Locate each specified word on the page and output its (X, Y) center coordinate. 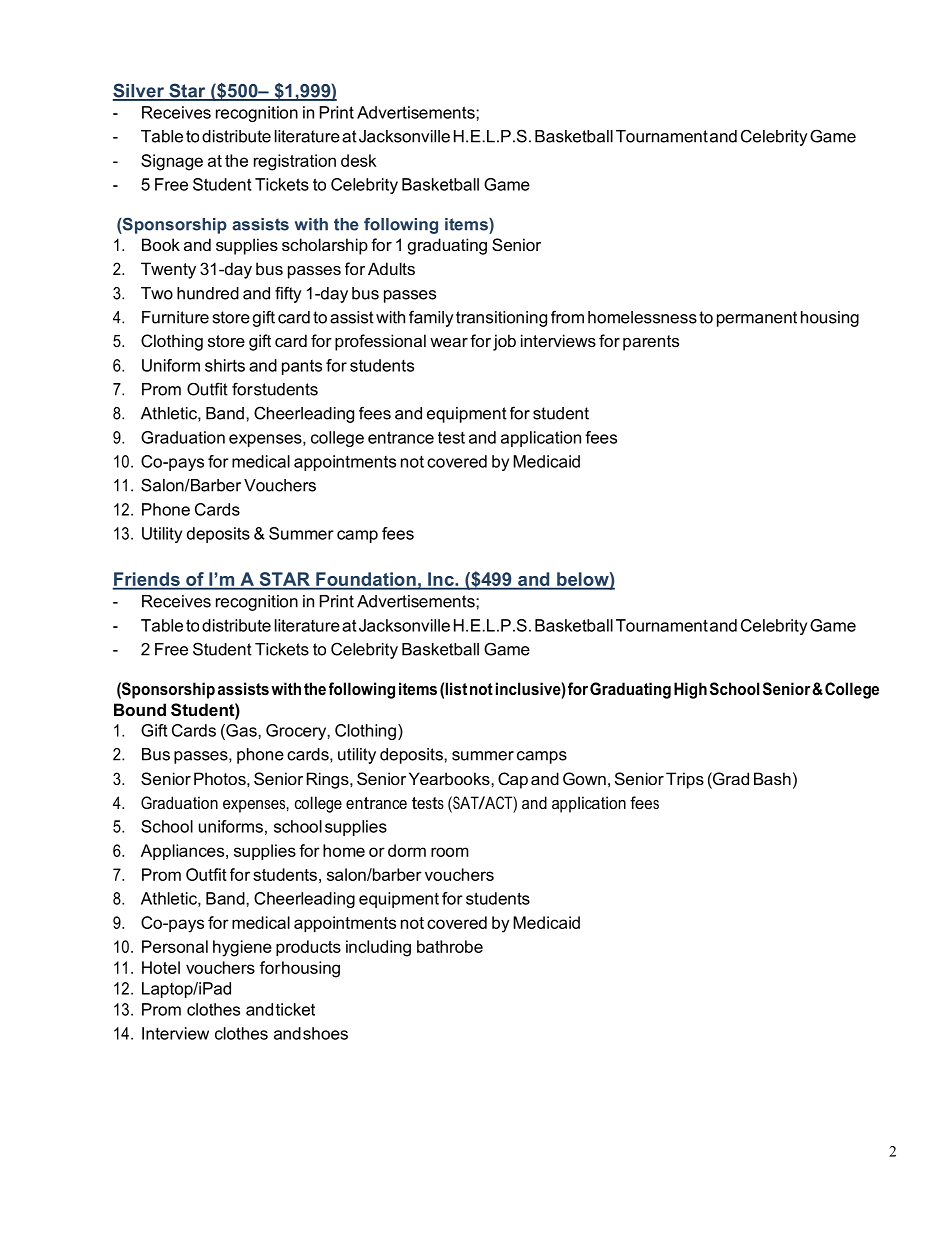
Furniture (175, 317)
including (378, 948)
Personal (175, 946)
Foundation (366, 580)
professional (380, 342)
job (504, 342)
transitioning (501, 319)
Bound (140, 709)
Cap (513, 780)
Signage (172, 162)
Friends (147, 580)
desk (359, 160)
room (450, 852)
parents (651, 343)
